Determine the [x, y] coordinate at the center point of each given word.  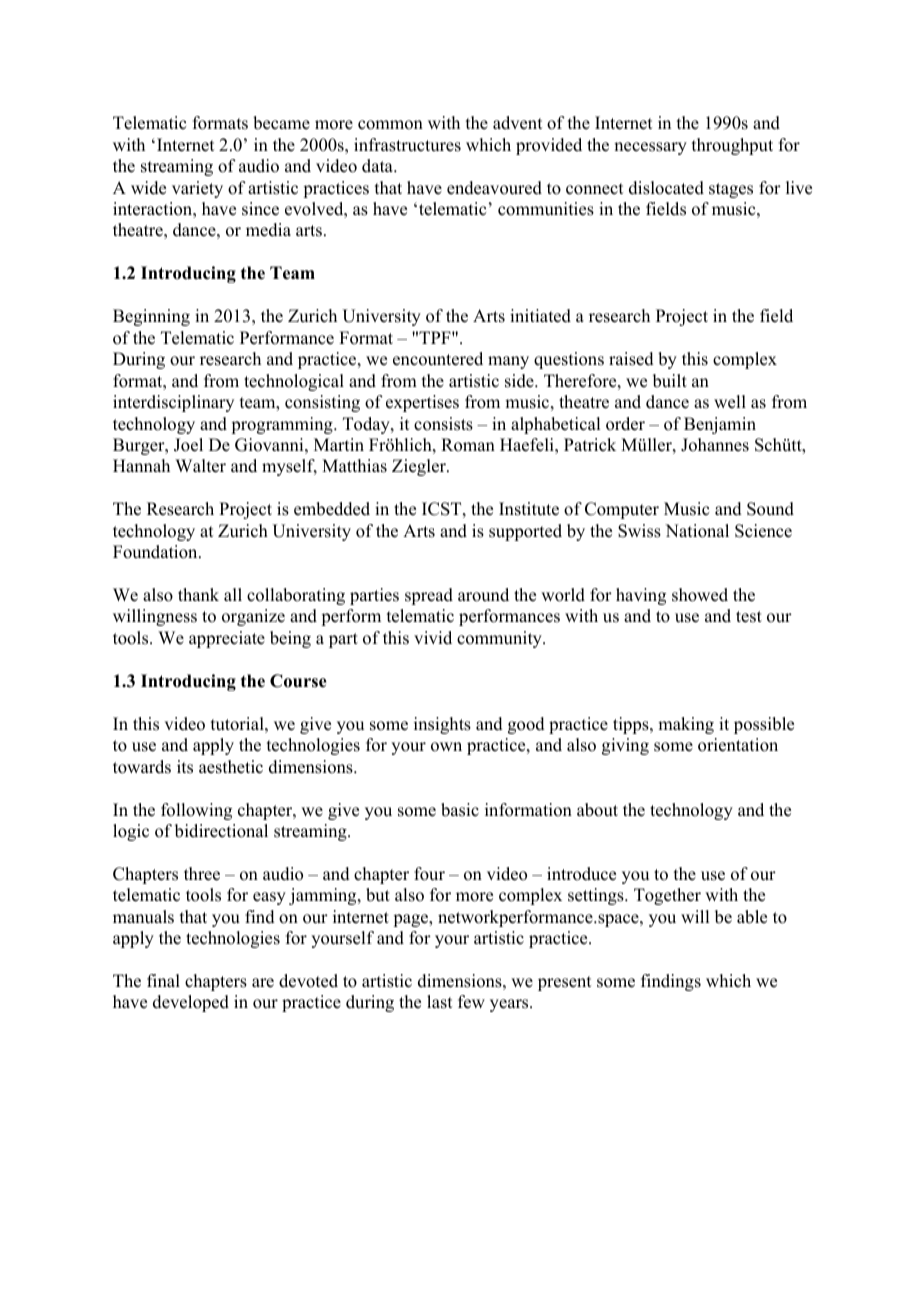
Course [298, 681]
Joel [188, 445]
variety [197, 189]
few [471, 1002]
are [263, 983]
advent [517, 123]
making [686, 725]
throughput [732, 146]
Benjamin [720, 425]
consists [443, 424]
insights [442, 725]
